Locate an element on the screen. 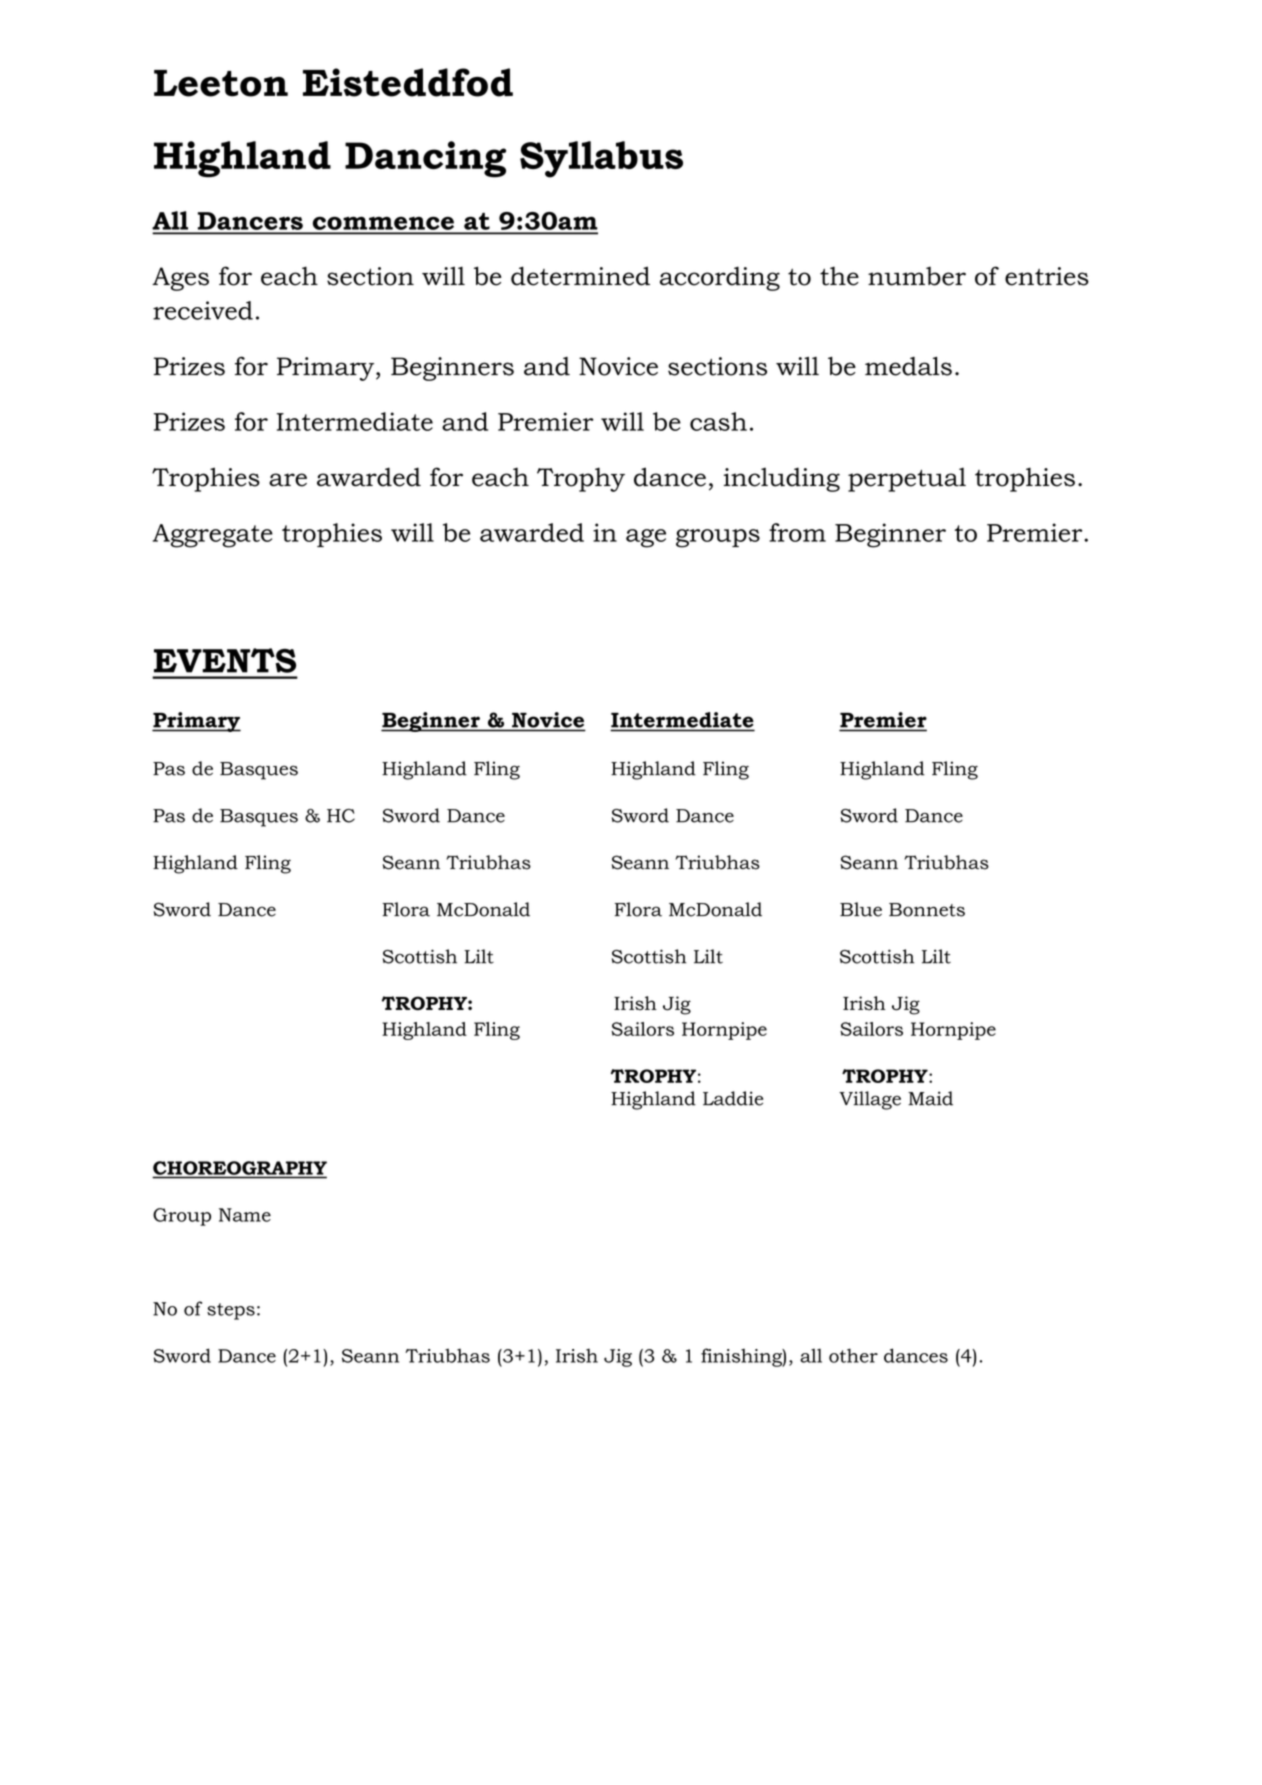 This screenshot has width=1262, height=1785. Syllabus is located at coordinates (601, 159).
